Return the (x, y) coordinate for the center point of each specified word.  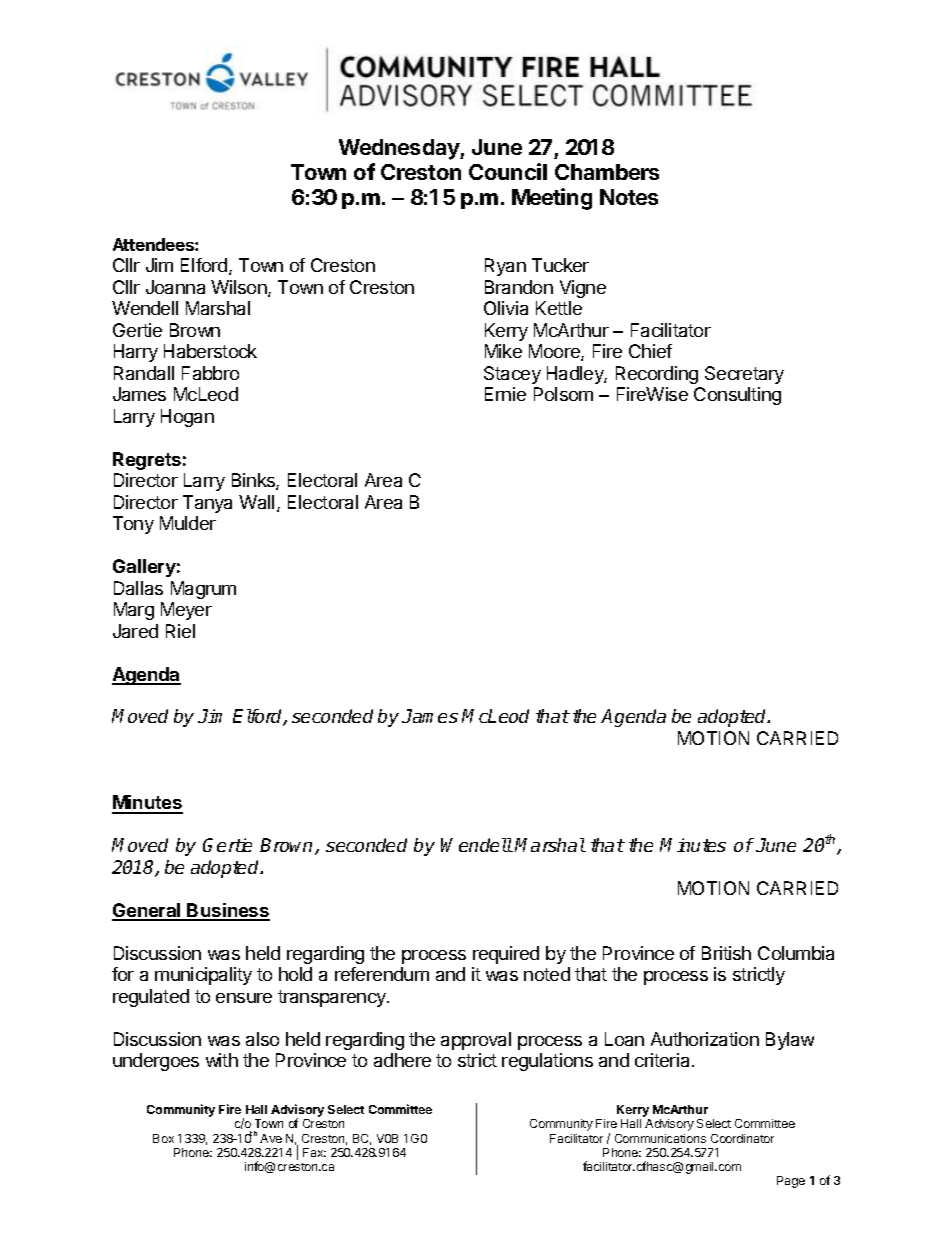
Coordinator (742, 1138)
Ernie (505, 394)
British (726, 953)
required (506, 955)
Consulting (737, 396)
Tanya (207, 504)
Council (508, 171)
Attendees (154, 244)
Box (163, 1138)
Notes (629, 197)
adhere (402, 1060)
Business (228, 911)
